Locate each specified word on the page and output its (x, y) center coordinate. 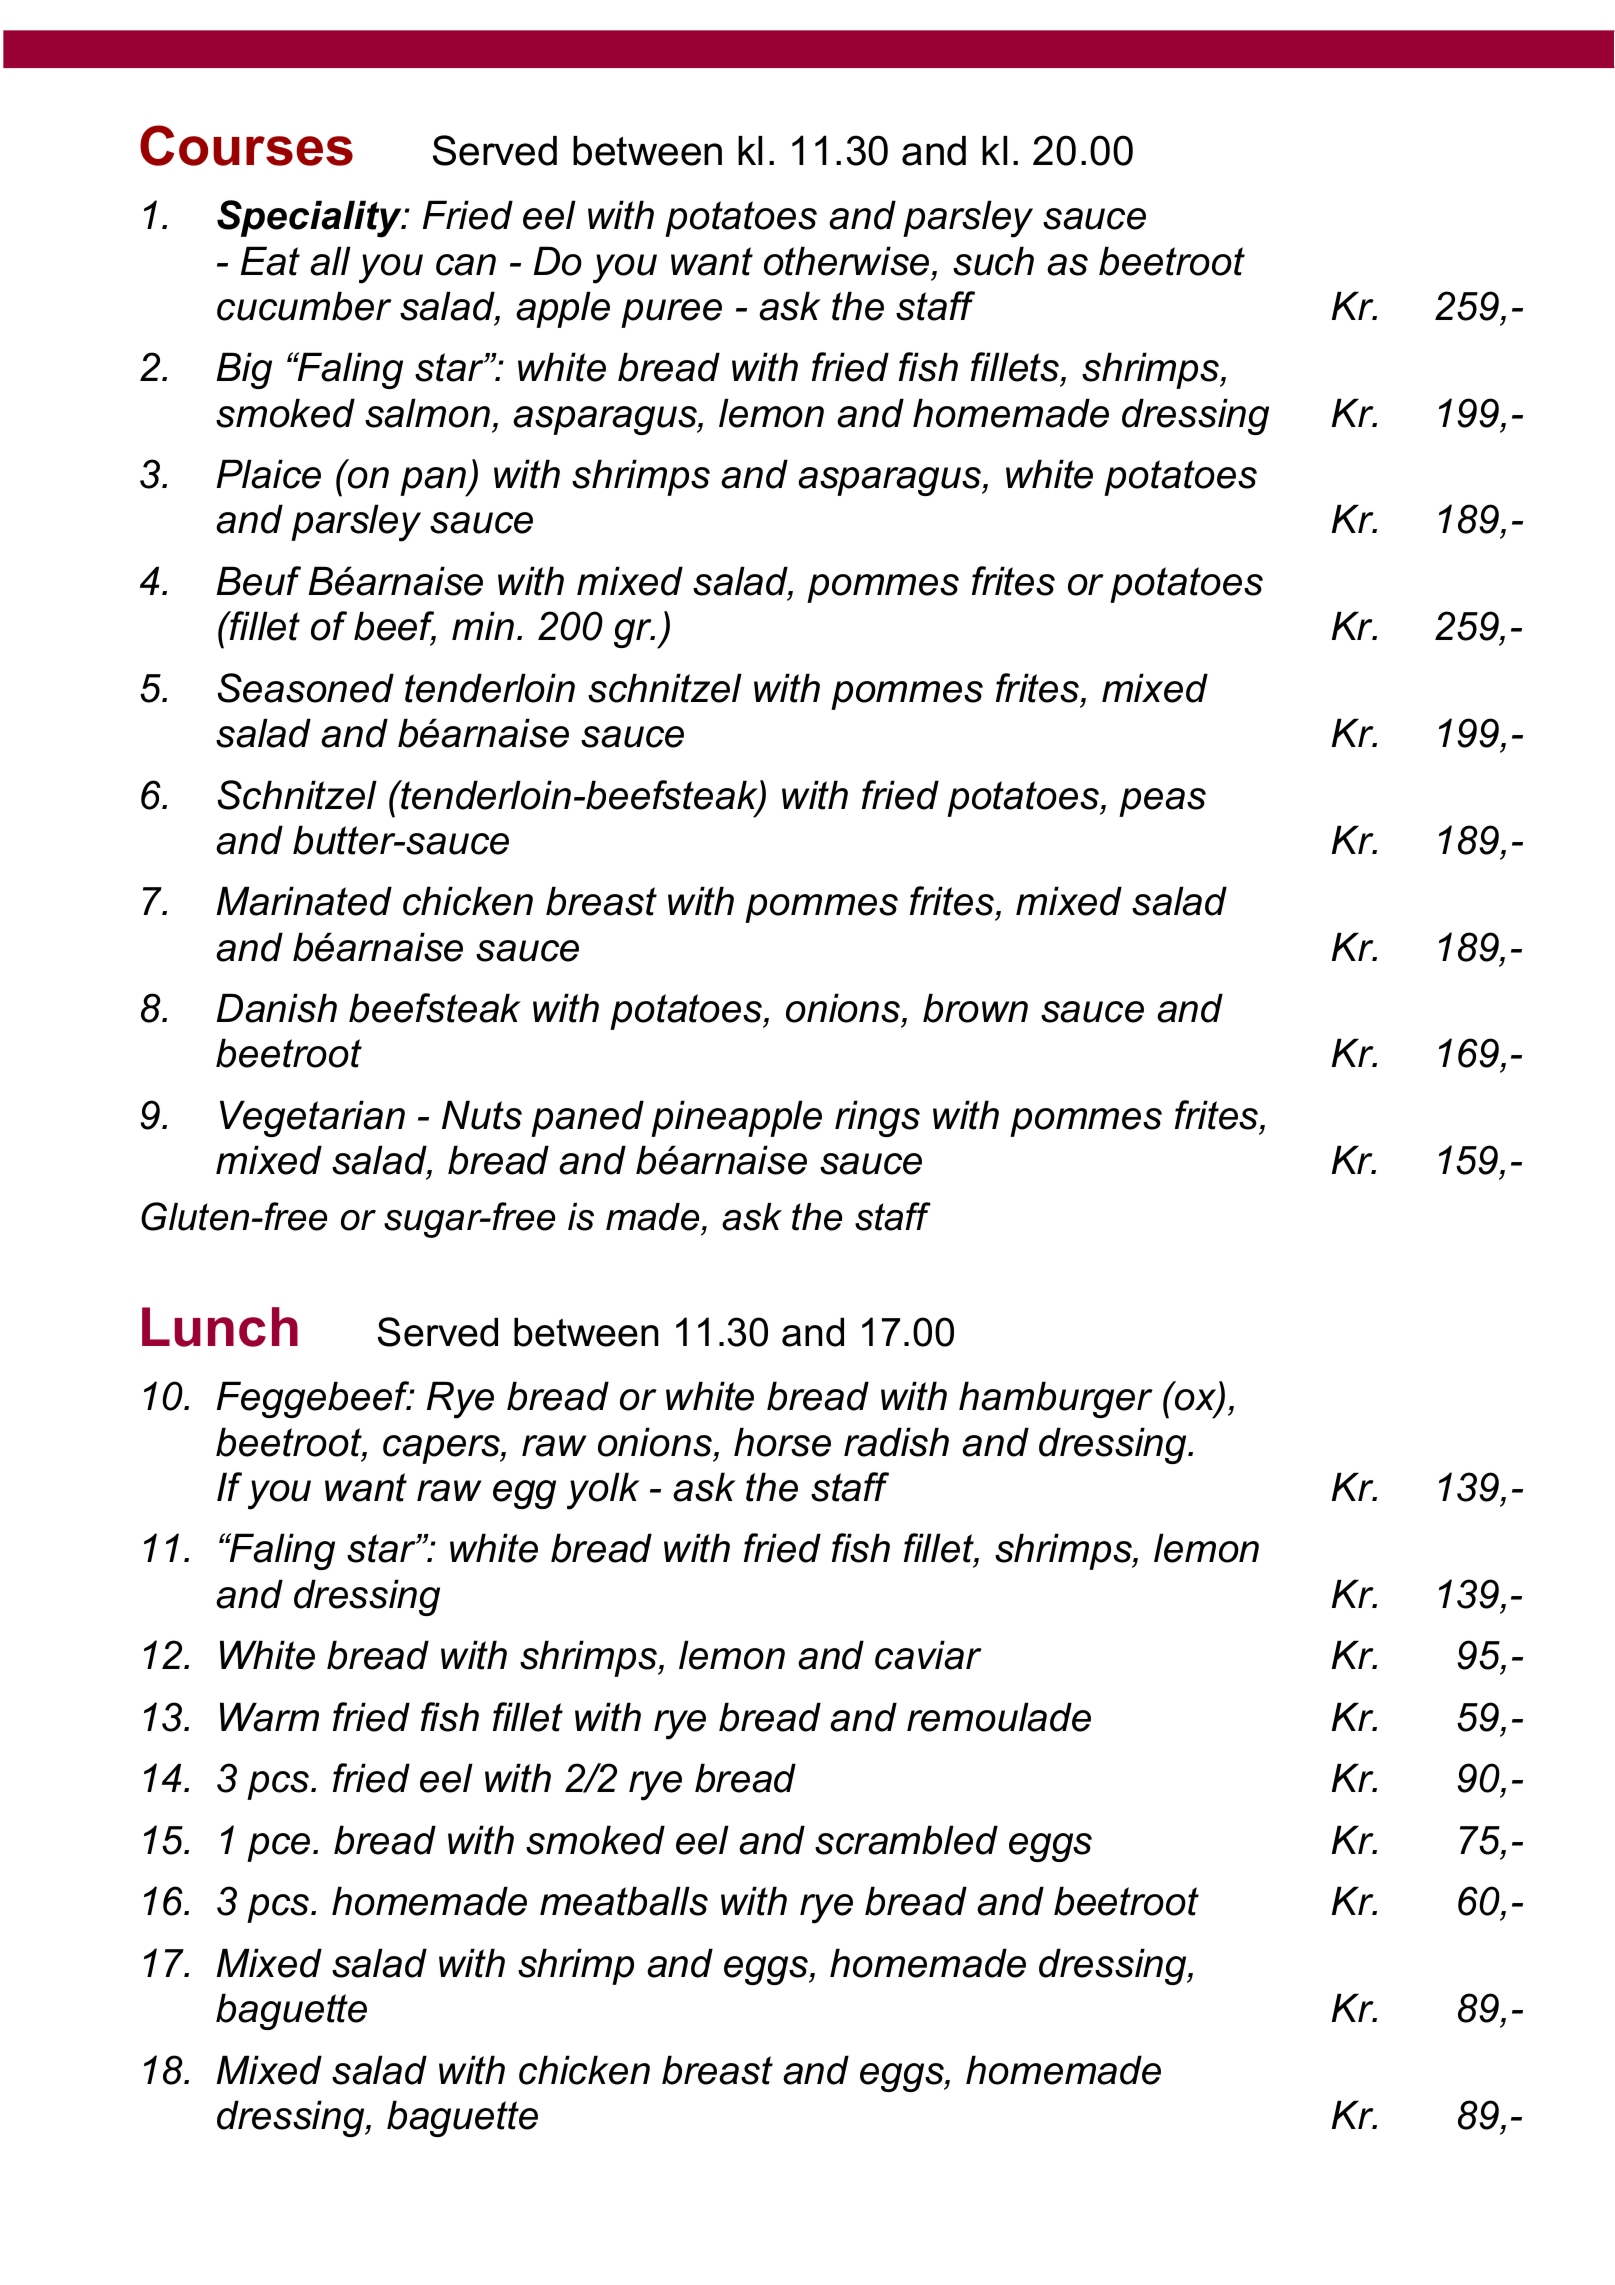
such (993, 261)
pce (278, 1847)
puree (671, 313)
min (483, 625)
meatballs (624, 1901)
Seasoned (306, 688)
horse (782, 1442)
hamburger (1056, 1399)
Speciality (310, 219)
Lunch (220, 1327)
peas (1162, 802)
